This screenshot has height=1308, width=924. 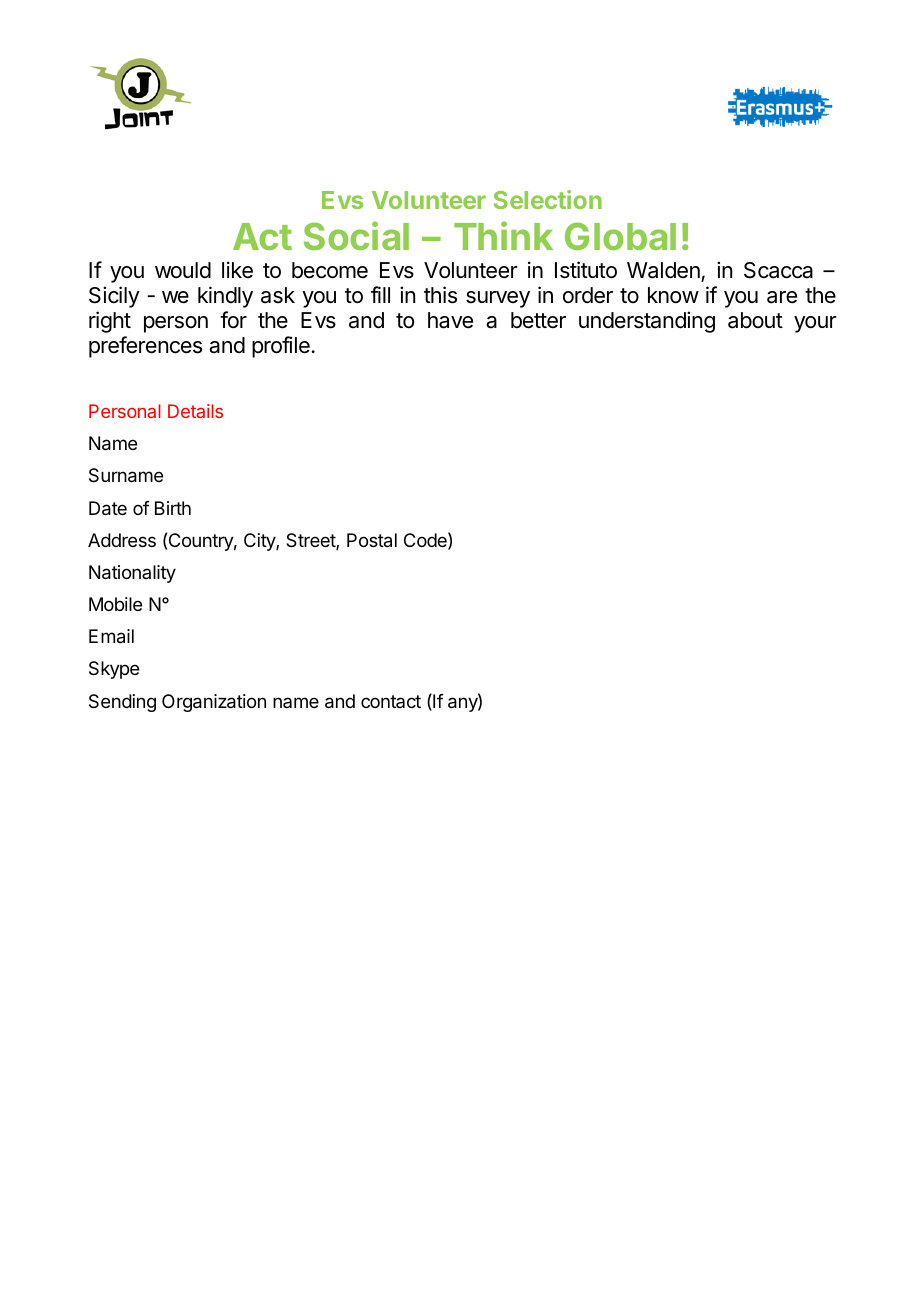 I want to click on Postal, so click(x=372, y=540).
